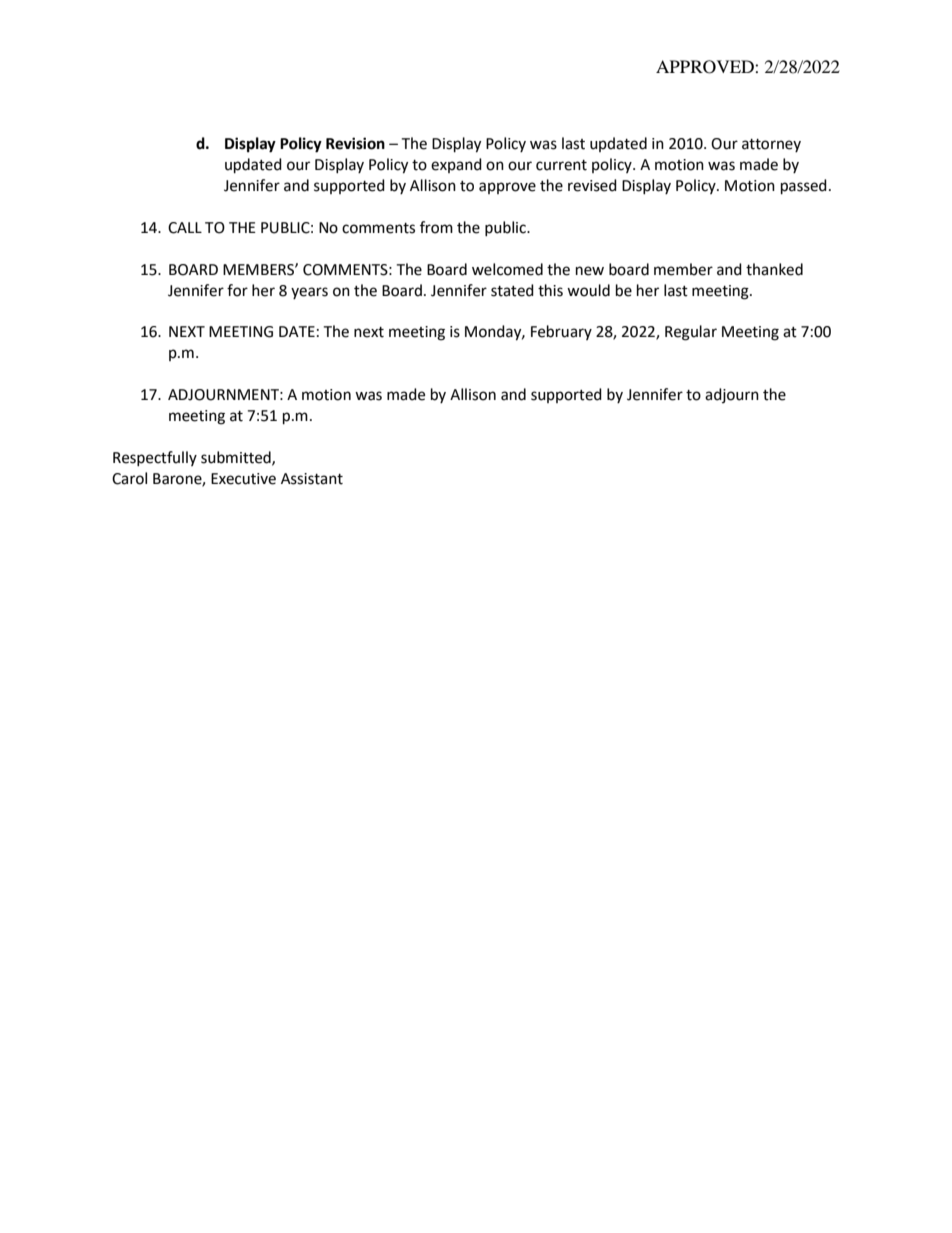 The height and width of the document is (1233, 952). I want to click on Revision, so click(355, 143).
